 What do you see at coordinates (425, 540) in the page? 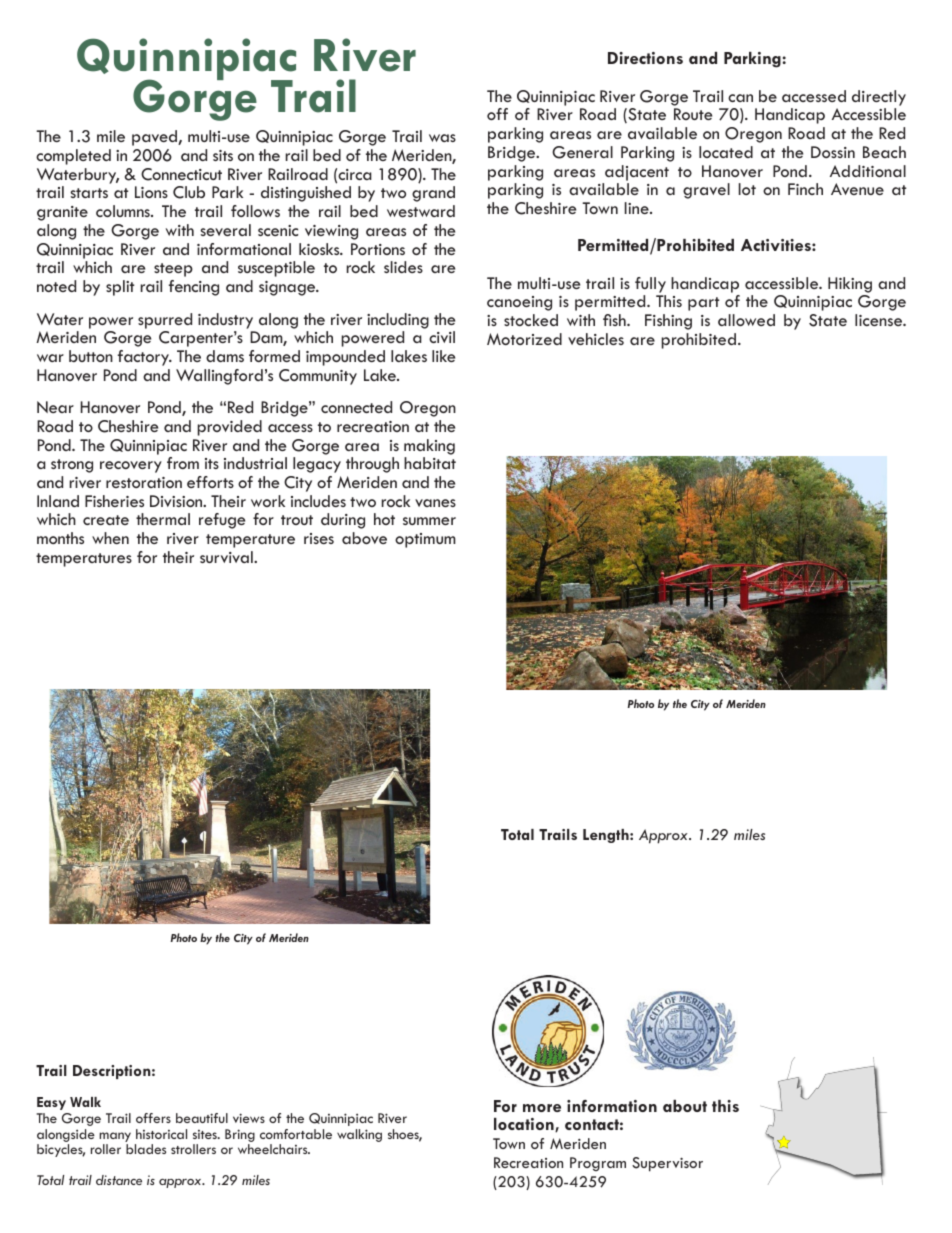
I see `optimum` at bounding box center [425, 540].
